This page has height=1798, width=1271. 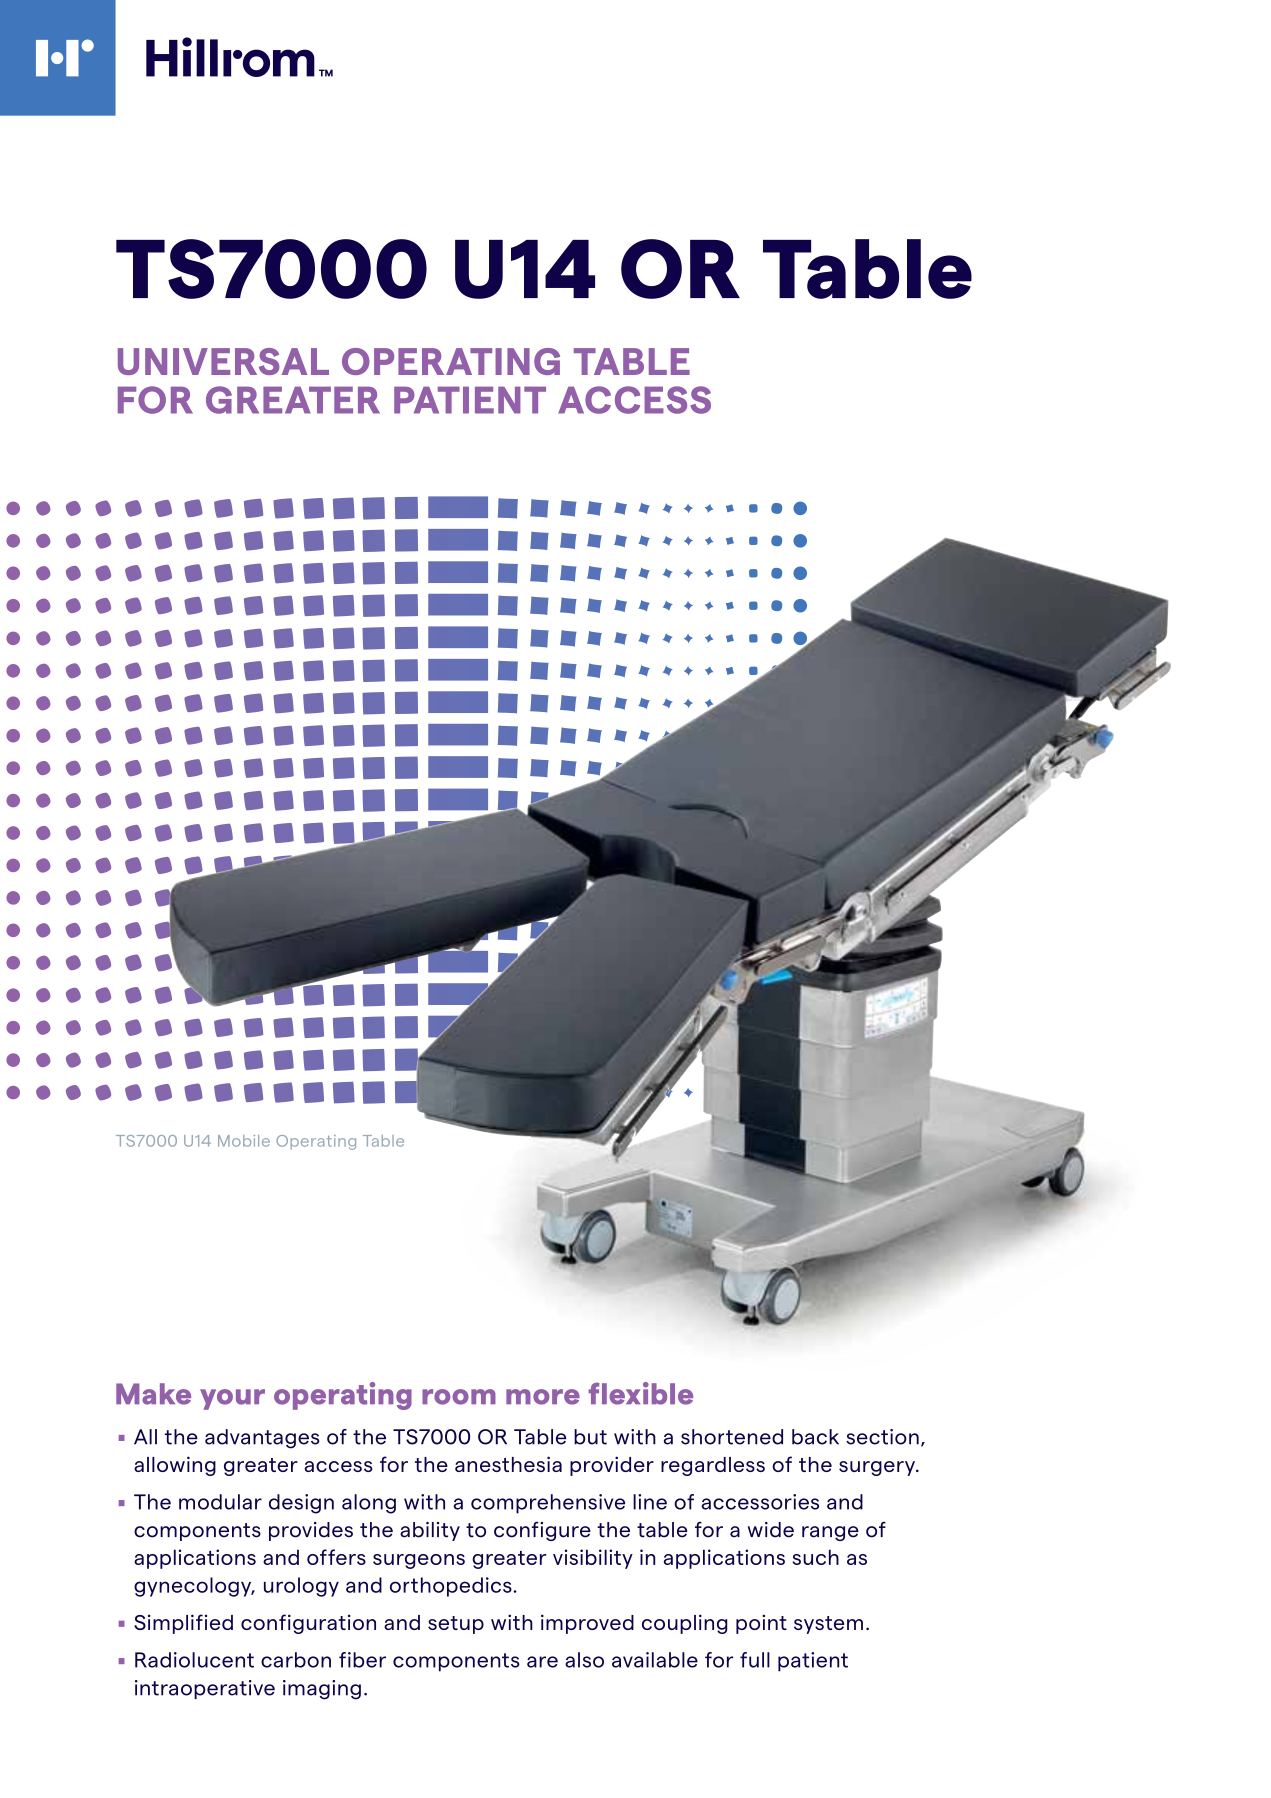 I want to click on flexible, so click(x=640, y=1393).
